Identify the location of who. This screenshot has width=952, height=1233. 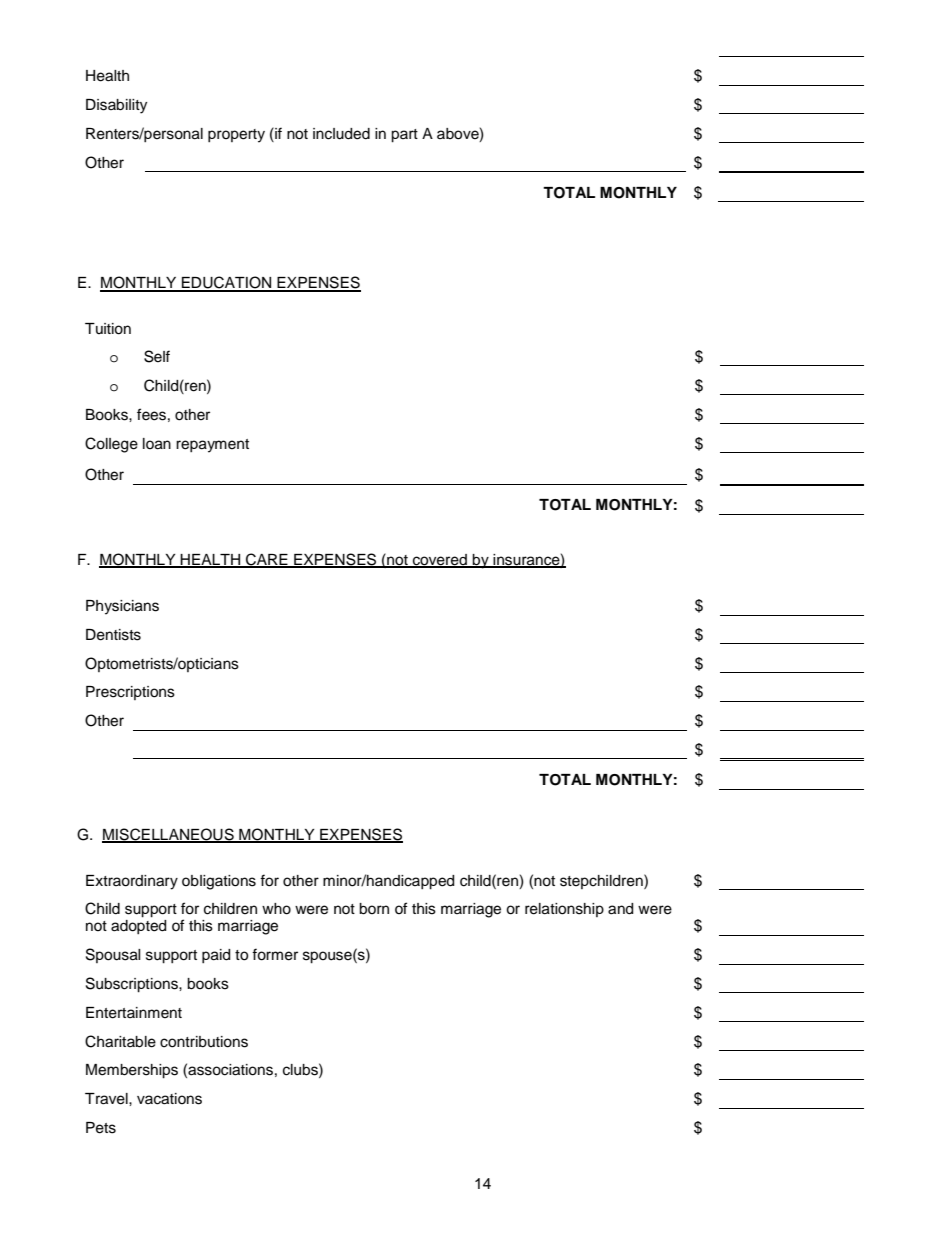
(276, 909).
